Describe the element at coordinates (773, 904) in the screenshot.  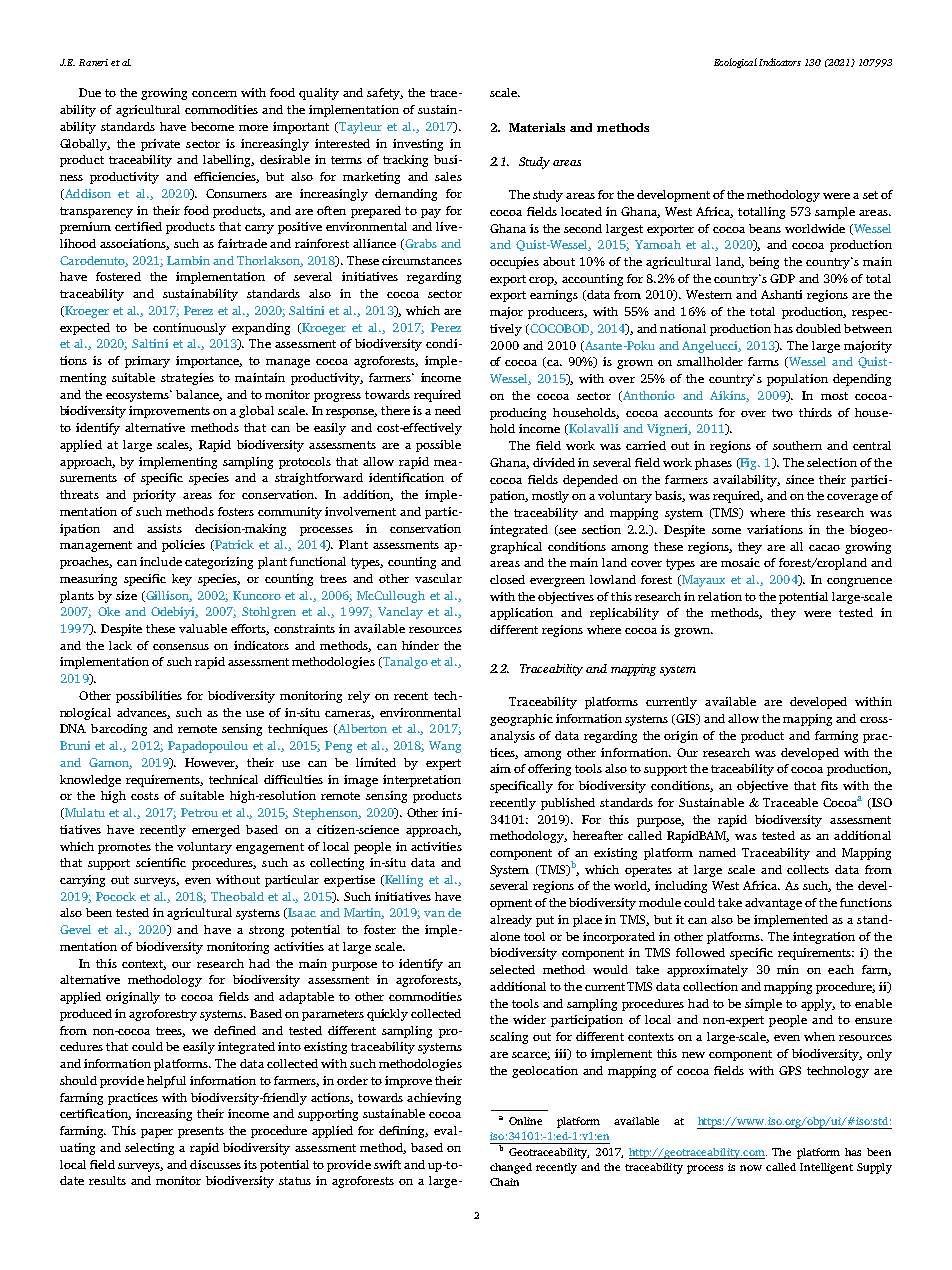
I see `advantage` at that location.
